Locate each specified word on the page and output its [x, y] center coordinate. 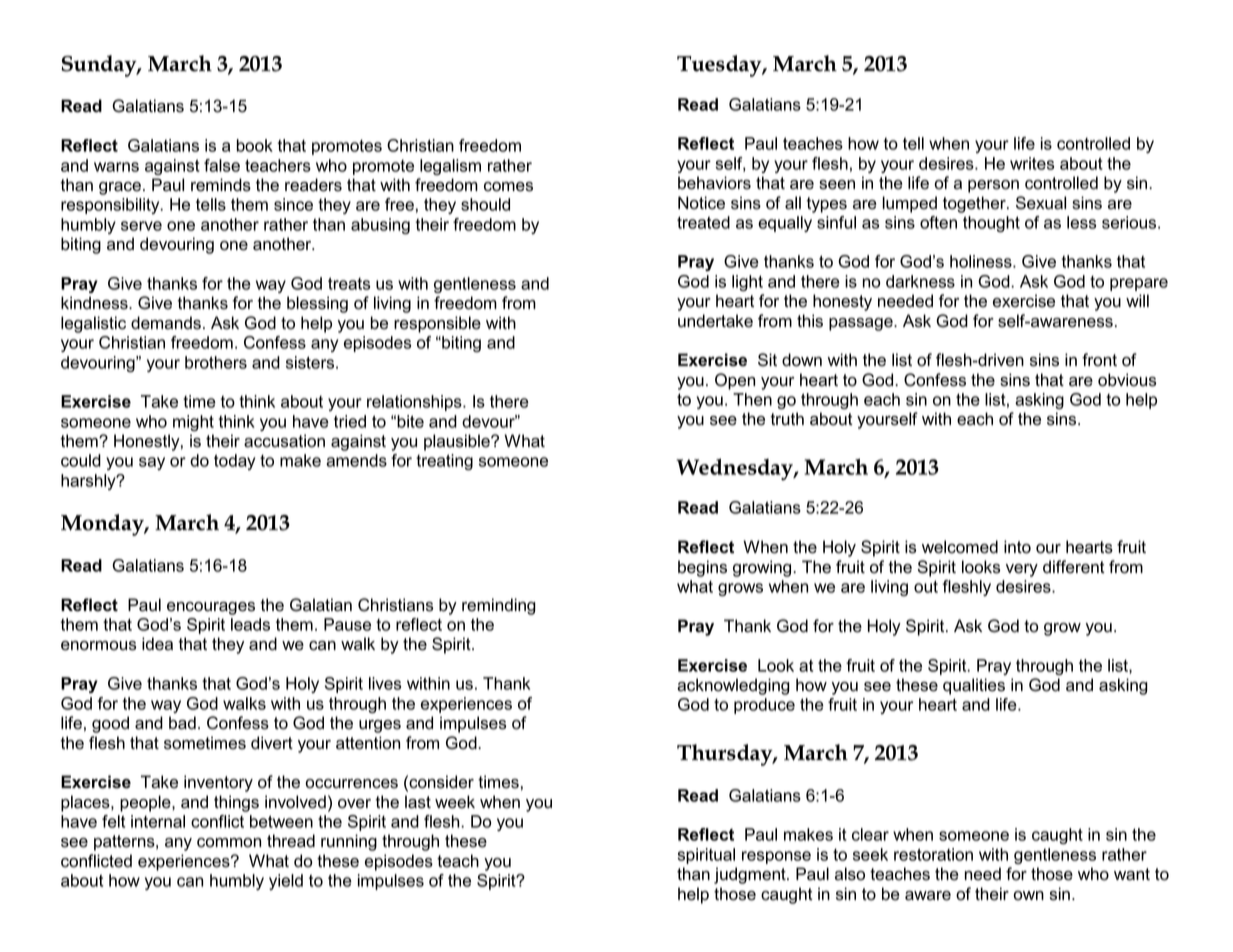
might [193, 423]
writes [1032, 163]
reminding [499, 606]
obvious [1127, 380]
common [229, 843]
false [222, 165]
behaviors [714, 183]
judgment [751, 875]
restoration [933, 854]
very [1022, 570]
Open [735, 381]
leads [250, 624]
